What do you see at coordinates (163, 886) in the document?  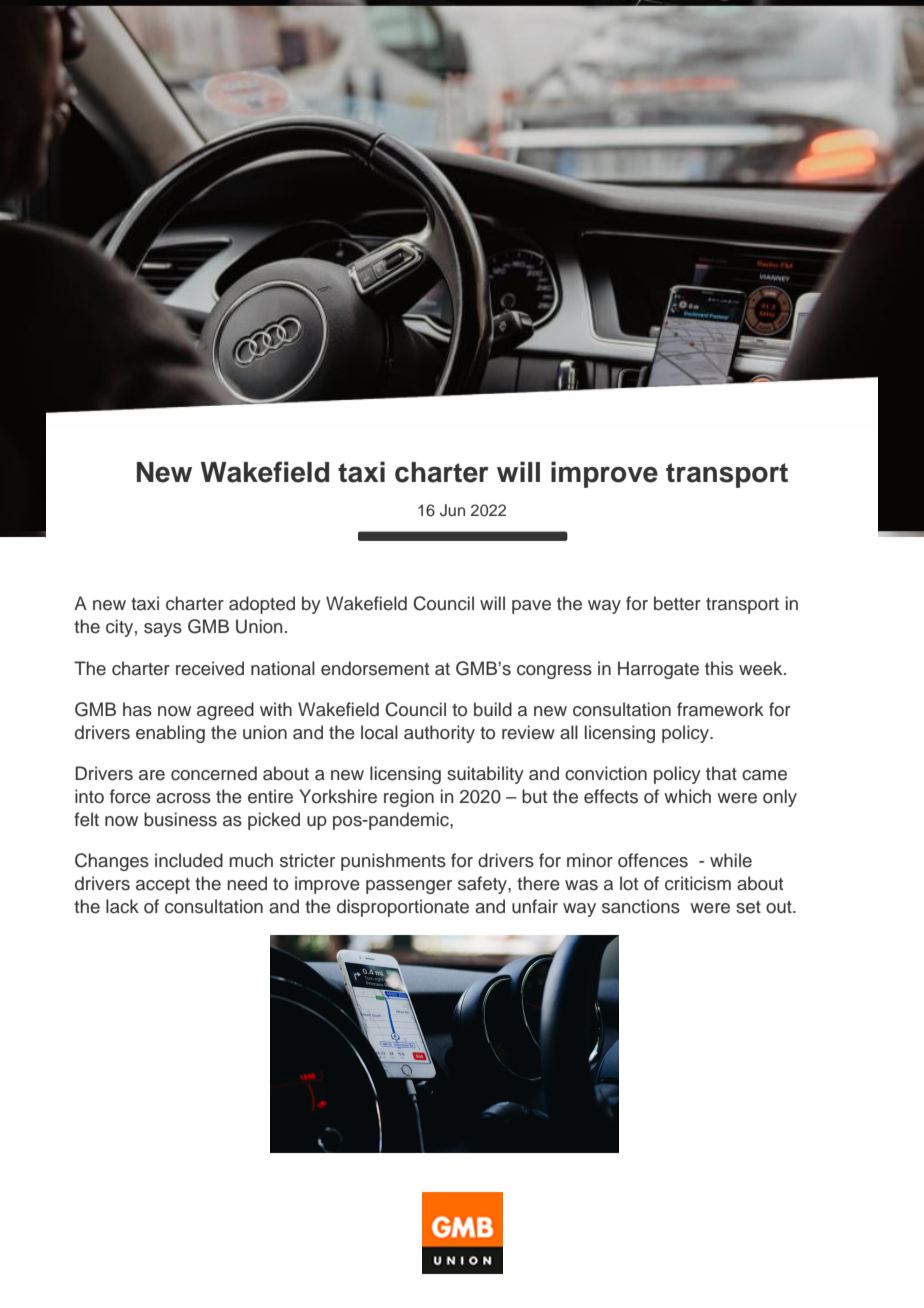 I see `accept` at bounding box center [163, 886].
